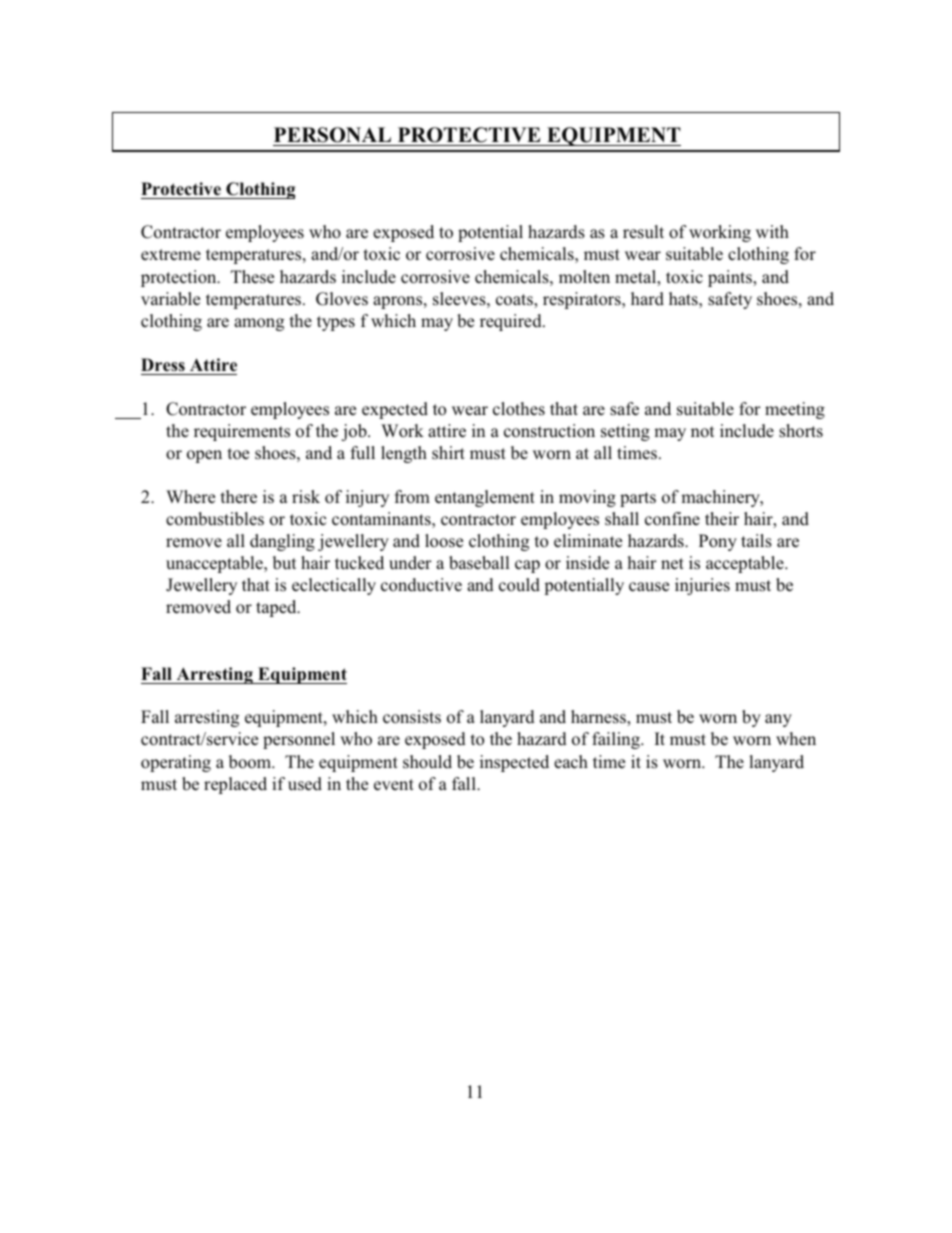  Describe the element at coordinates (448, 453) in the image. I see `shirt` at that location.
